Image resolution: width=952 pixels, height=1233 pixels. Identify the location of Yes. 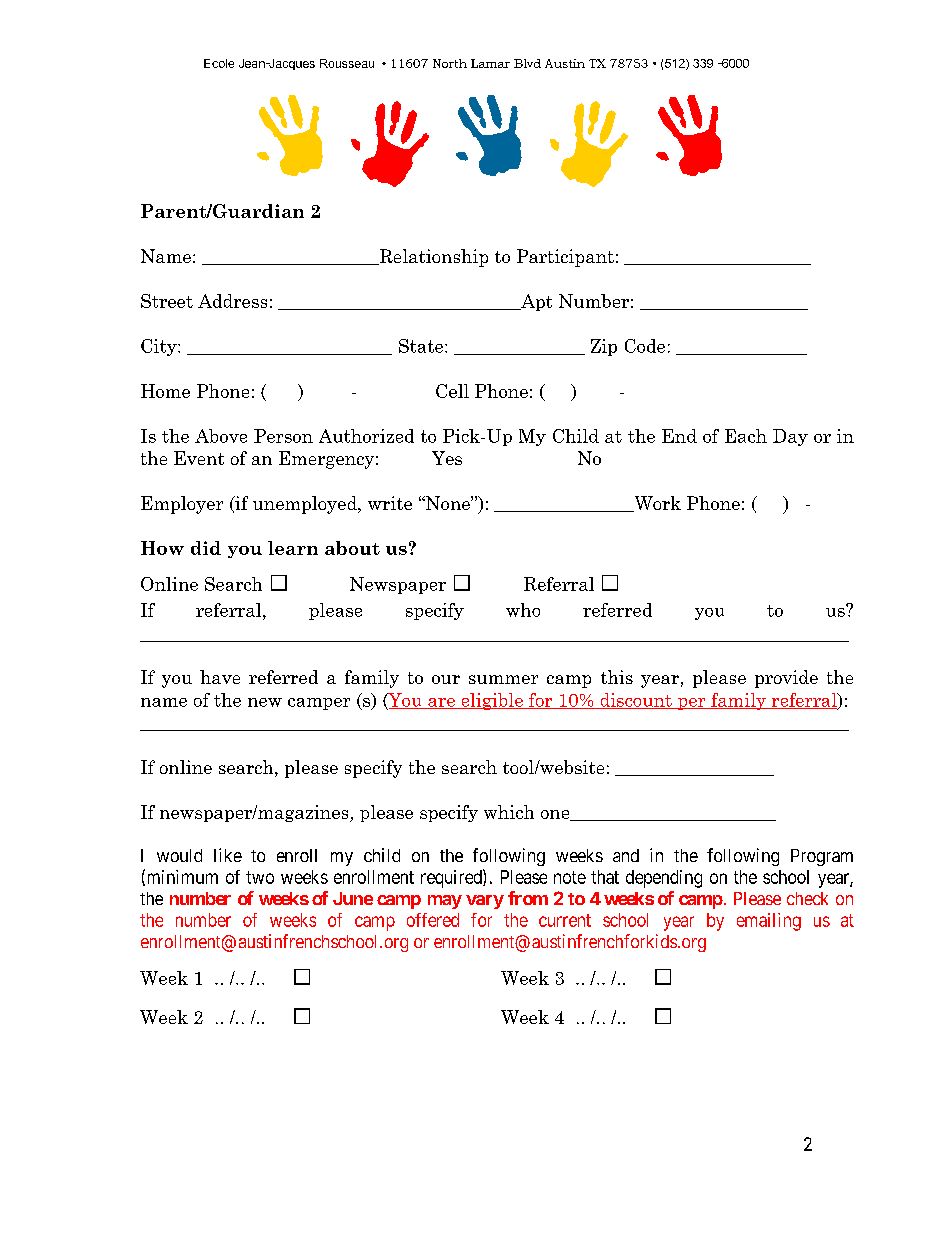
(447, 458).
